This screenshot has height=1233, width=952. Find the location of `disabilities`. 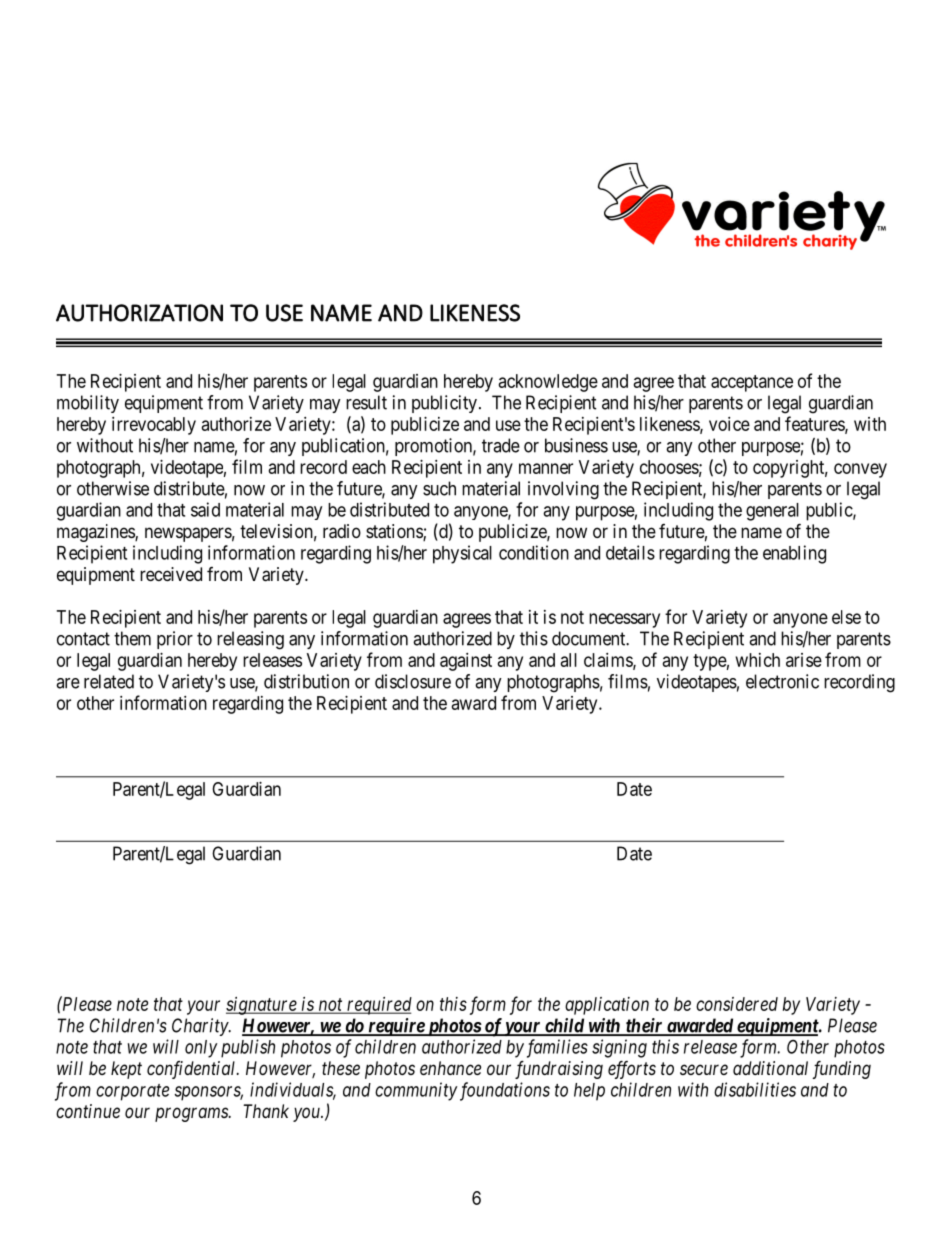

disabilities is located at coordinates (755, 1089).
